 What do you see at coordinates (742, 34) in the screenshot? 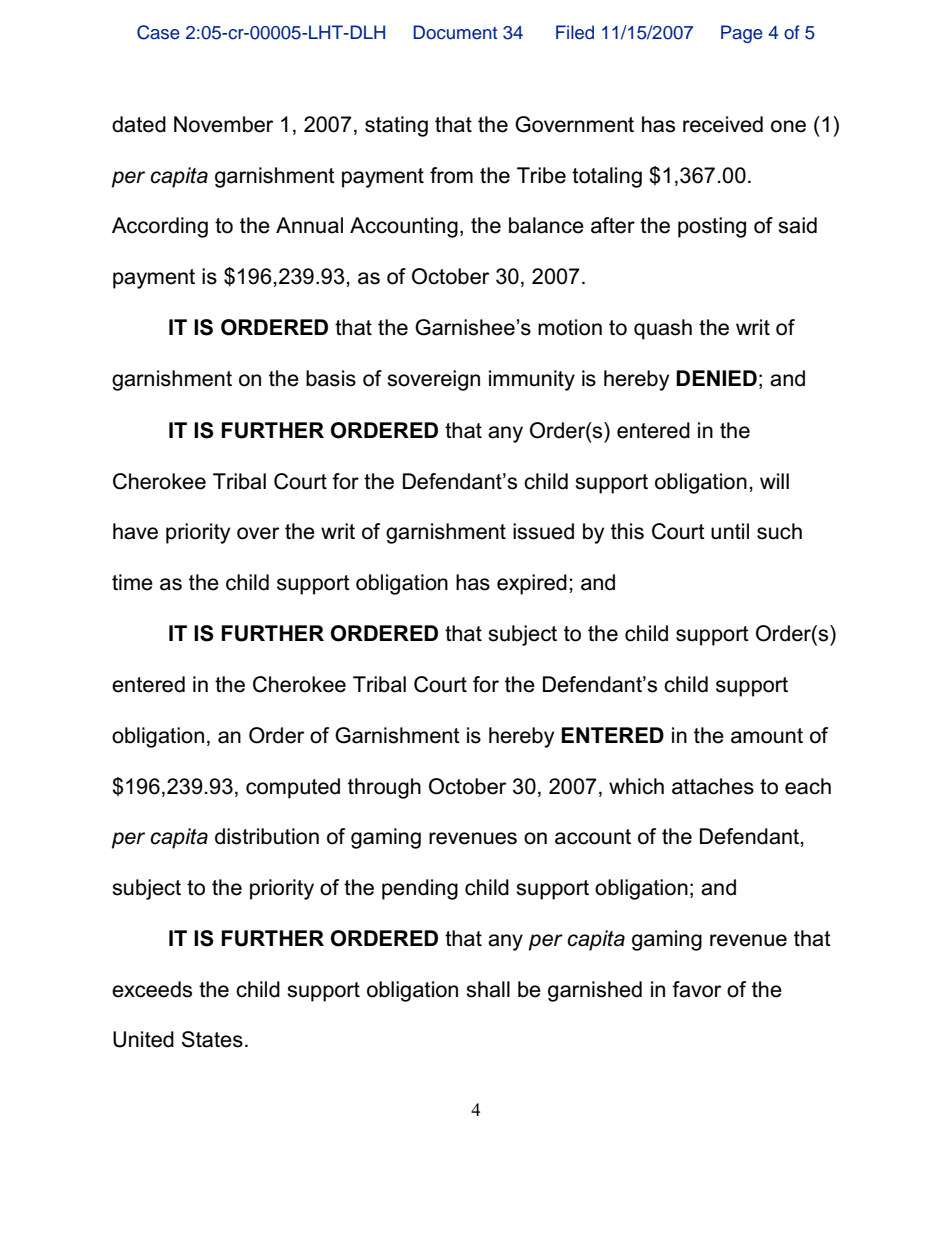
I see `Page` at bounding box center [742, 34].
